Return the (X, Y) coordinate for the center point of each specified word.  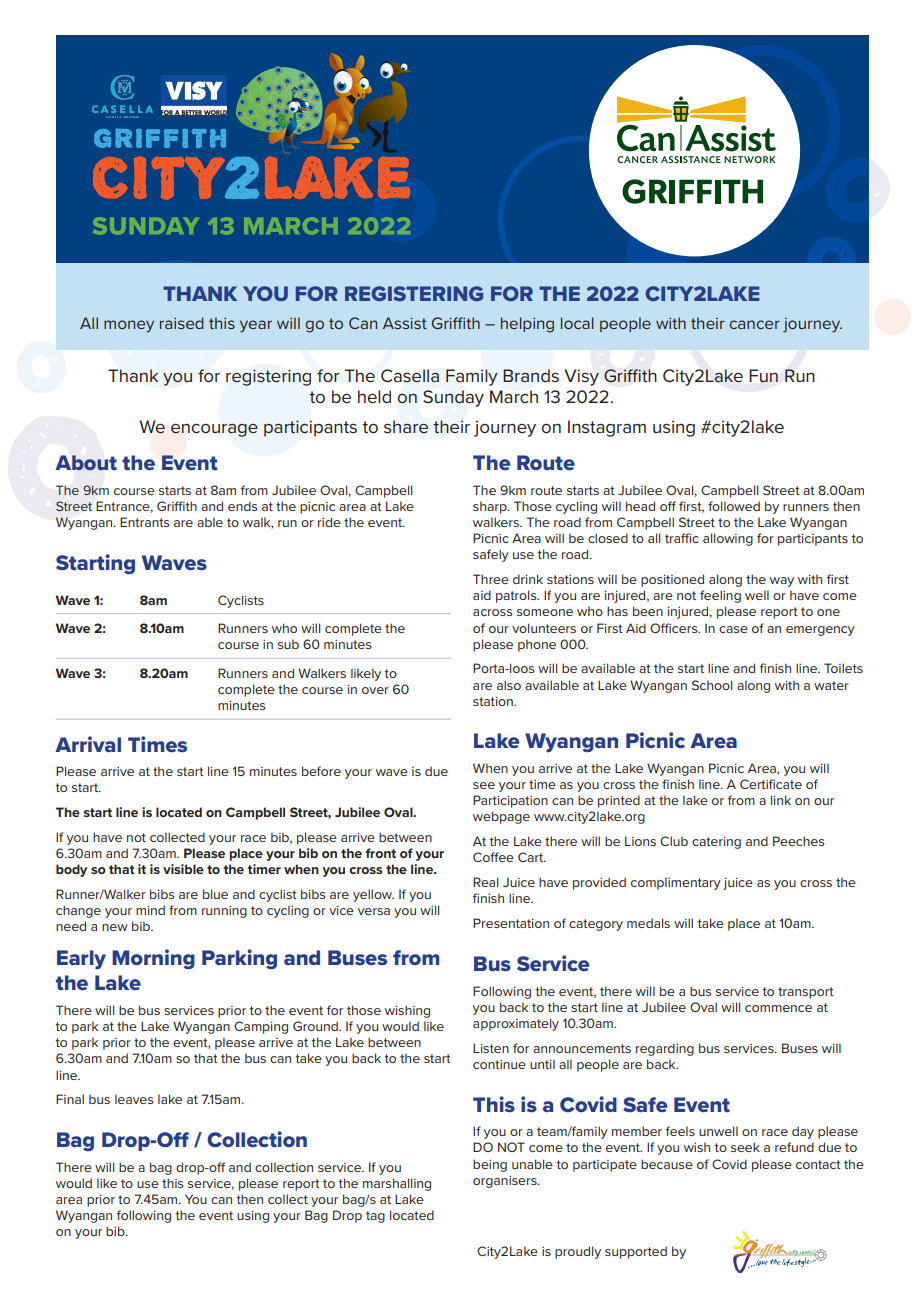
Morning (153, 959)
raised (181, 323)
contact (818, 1164)
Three (491, 579)
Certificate (771, 784)
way (782, 582)
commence (778, 1008)
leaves (134, 1099)
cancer (754, 324)
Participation (510, 801)
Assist (405, 323)
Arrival (88, 744)
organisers (506, 1182)
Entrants (145, 522)
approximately (516, 1024)
